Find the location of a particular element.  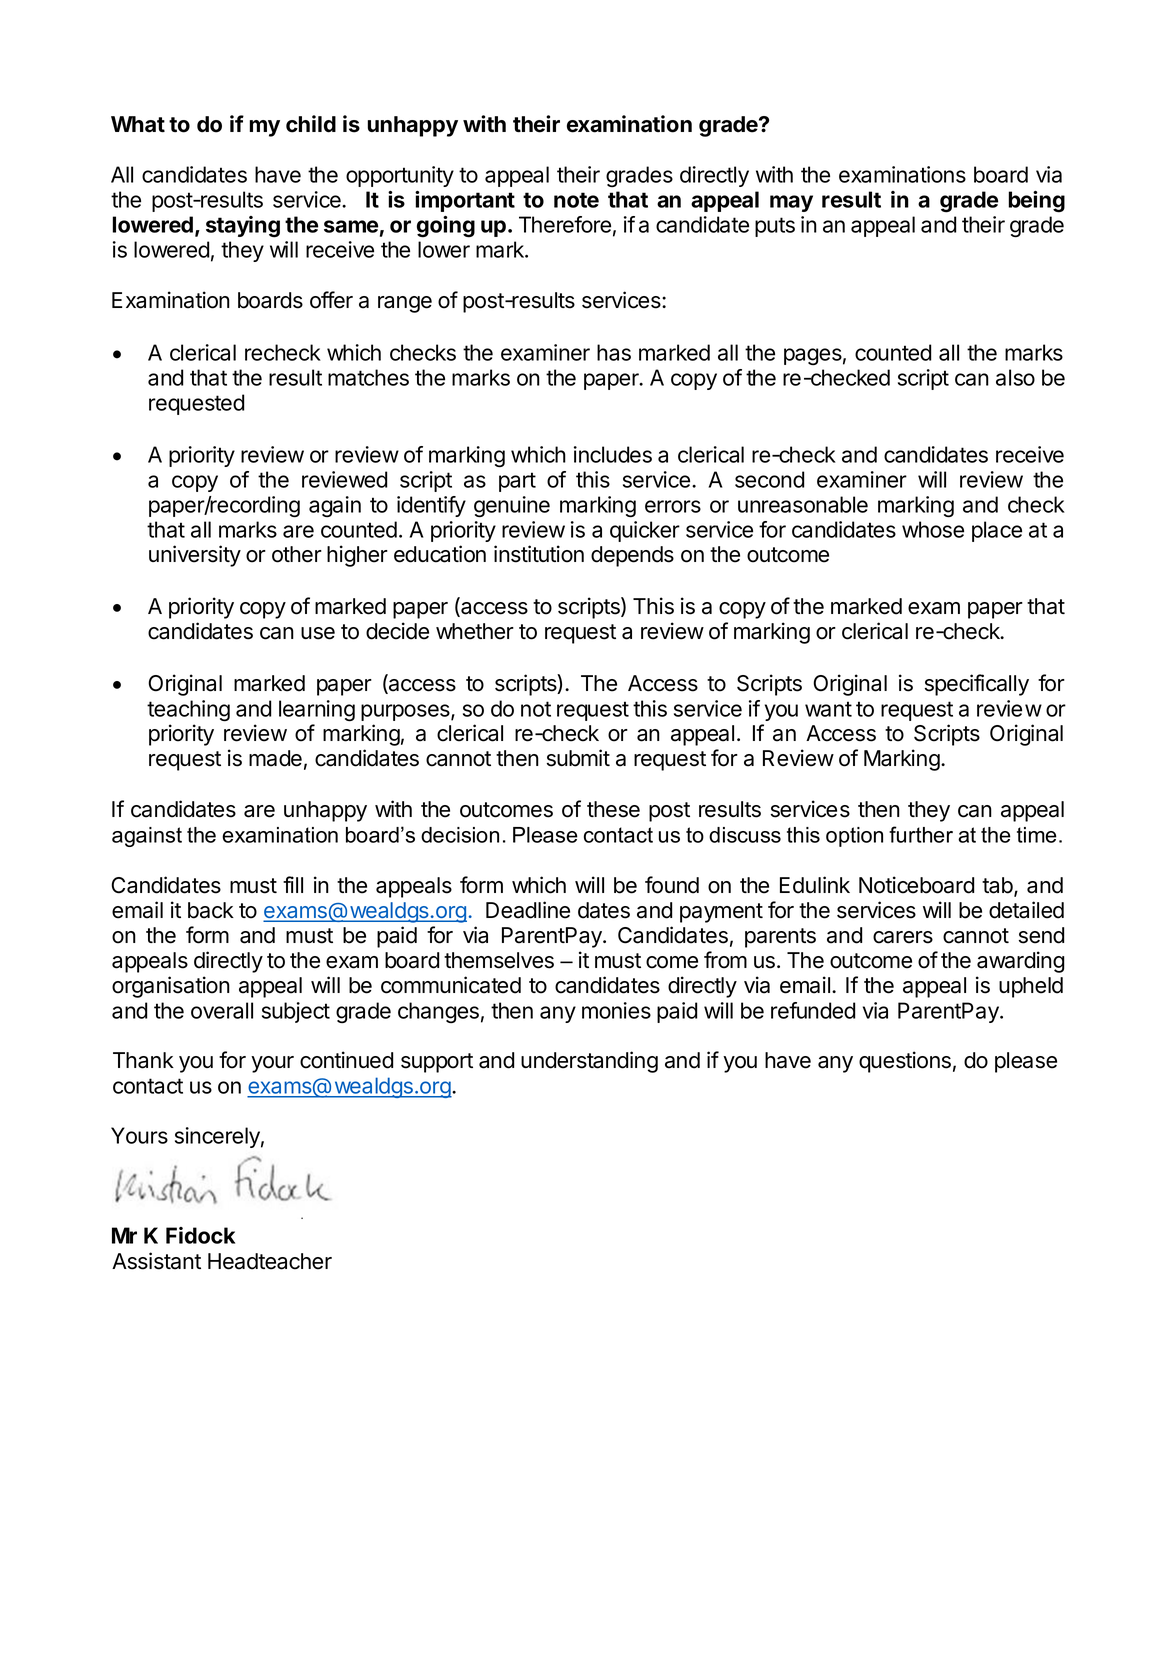

also is located at coordinates (1015, 377).
